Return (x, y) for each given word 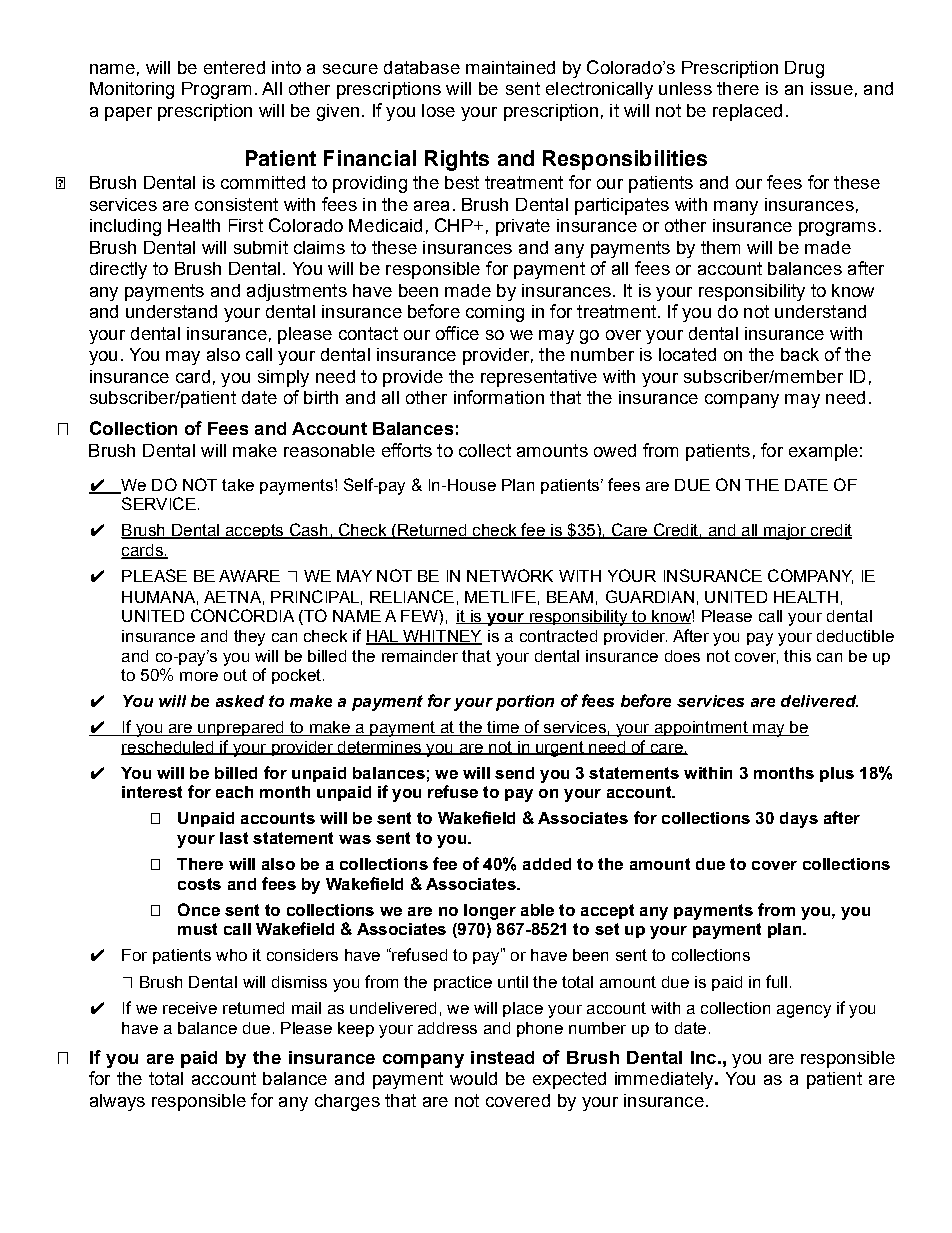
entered (234, 67)
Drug (804, 69)
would (473, 1078)
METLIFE (500, 597)
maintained (510, 67)
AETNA (232, 597)
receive (190, 1008)
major (785, 532)
